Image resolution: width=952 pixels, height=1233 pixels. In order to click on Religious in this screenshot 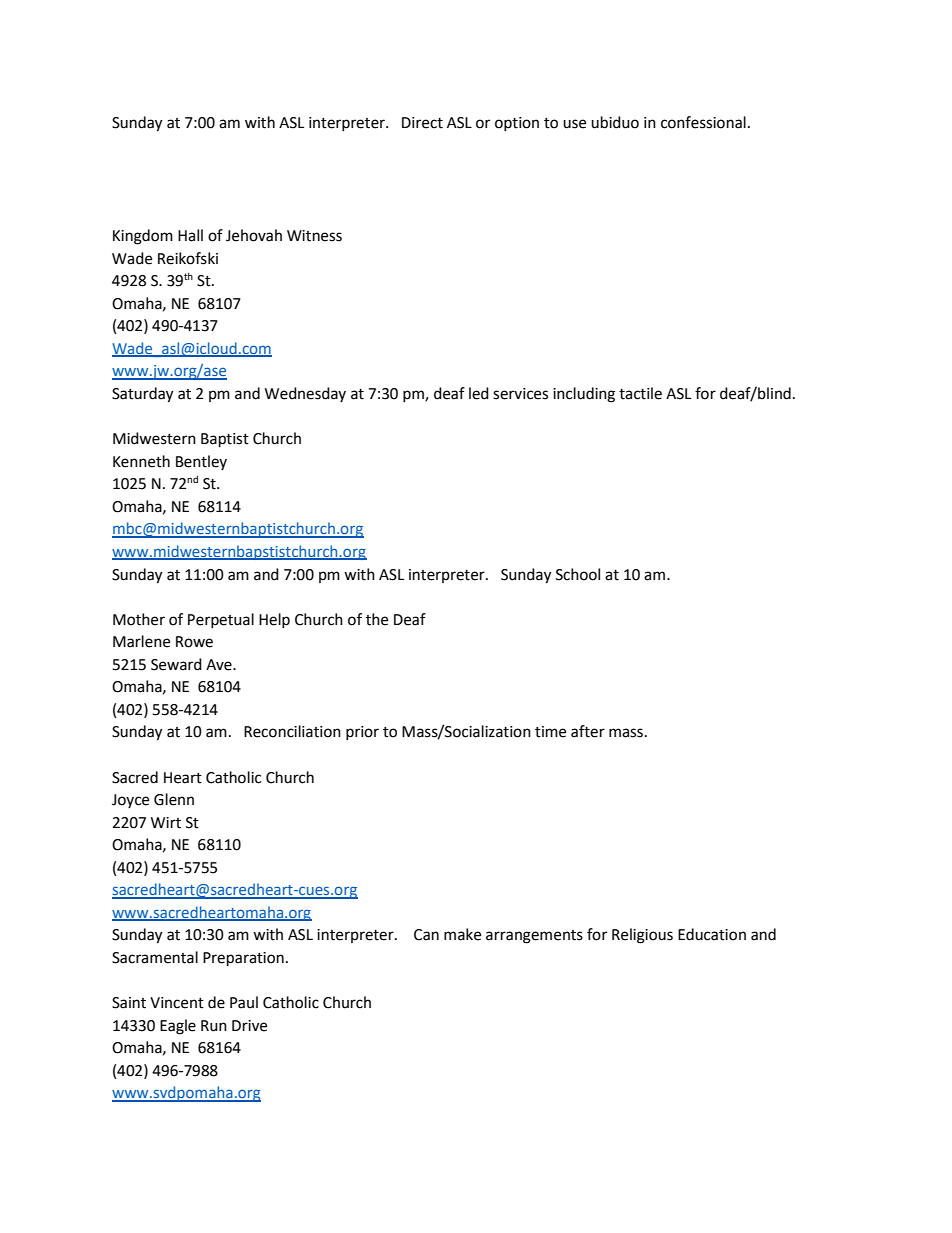, I will do `click(642, 936)`.
